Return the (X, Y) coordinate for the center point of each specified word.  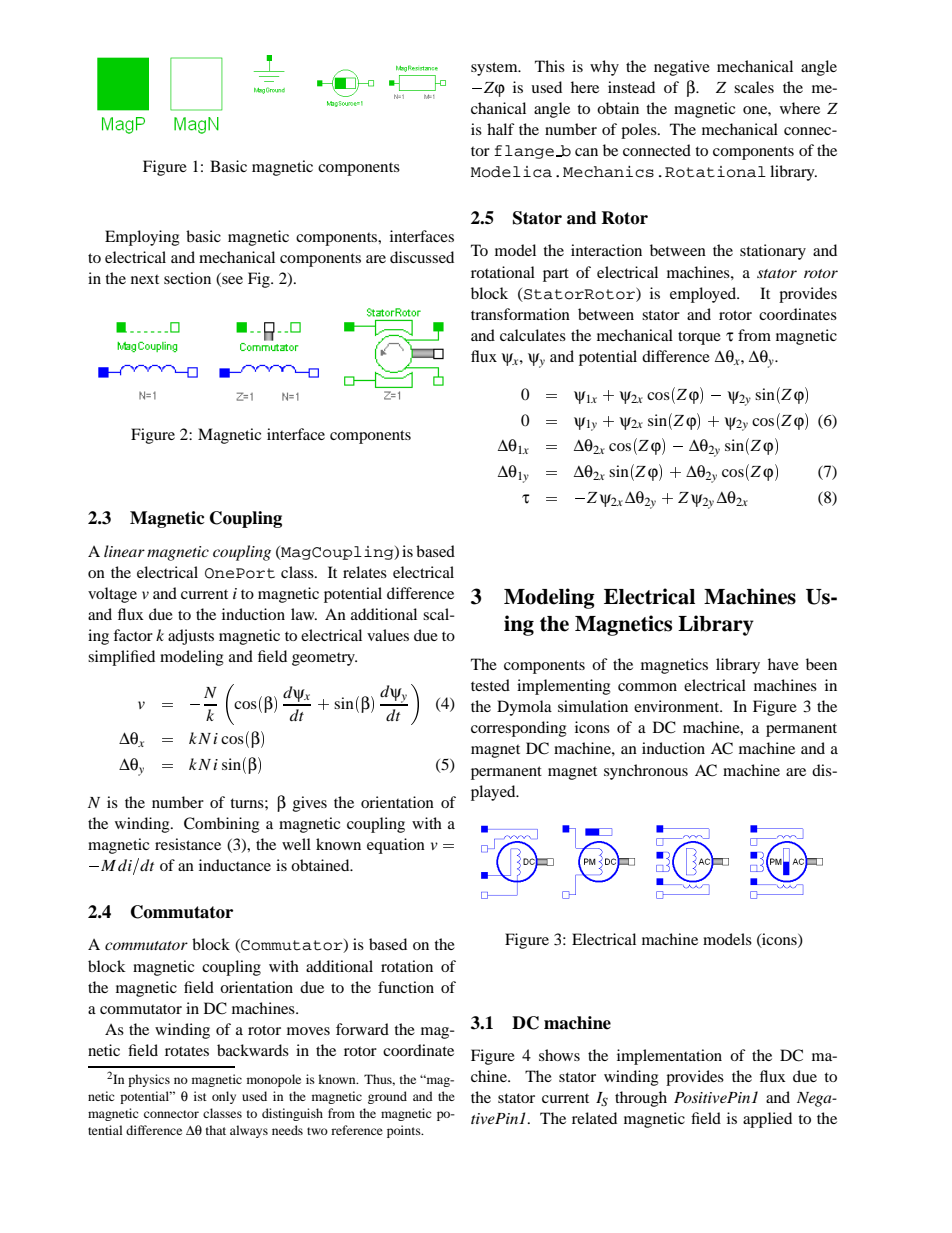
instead (631, 87)
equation (396, 846)
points (405, 1131)
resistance (188, 844)
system (495, 69)
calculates (533, 335)
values (388, 635)
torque (699, 338)
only (224, 1097)
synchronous (646, 772)
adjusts (191, 637)
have (783, 664)
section (187, 278)
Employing (142, 238)
